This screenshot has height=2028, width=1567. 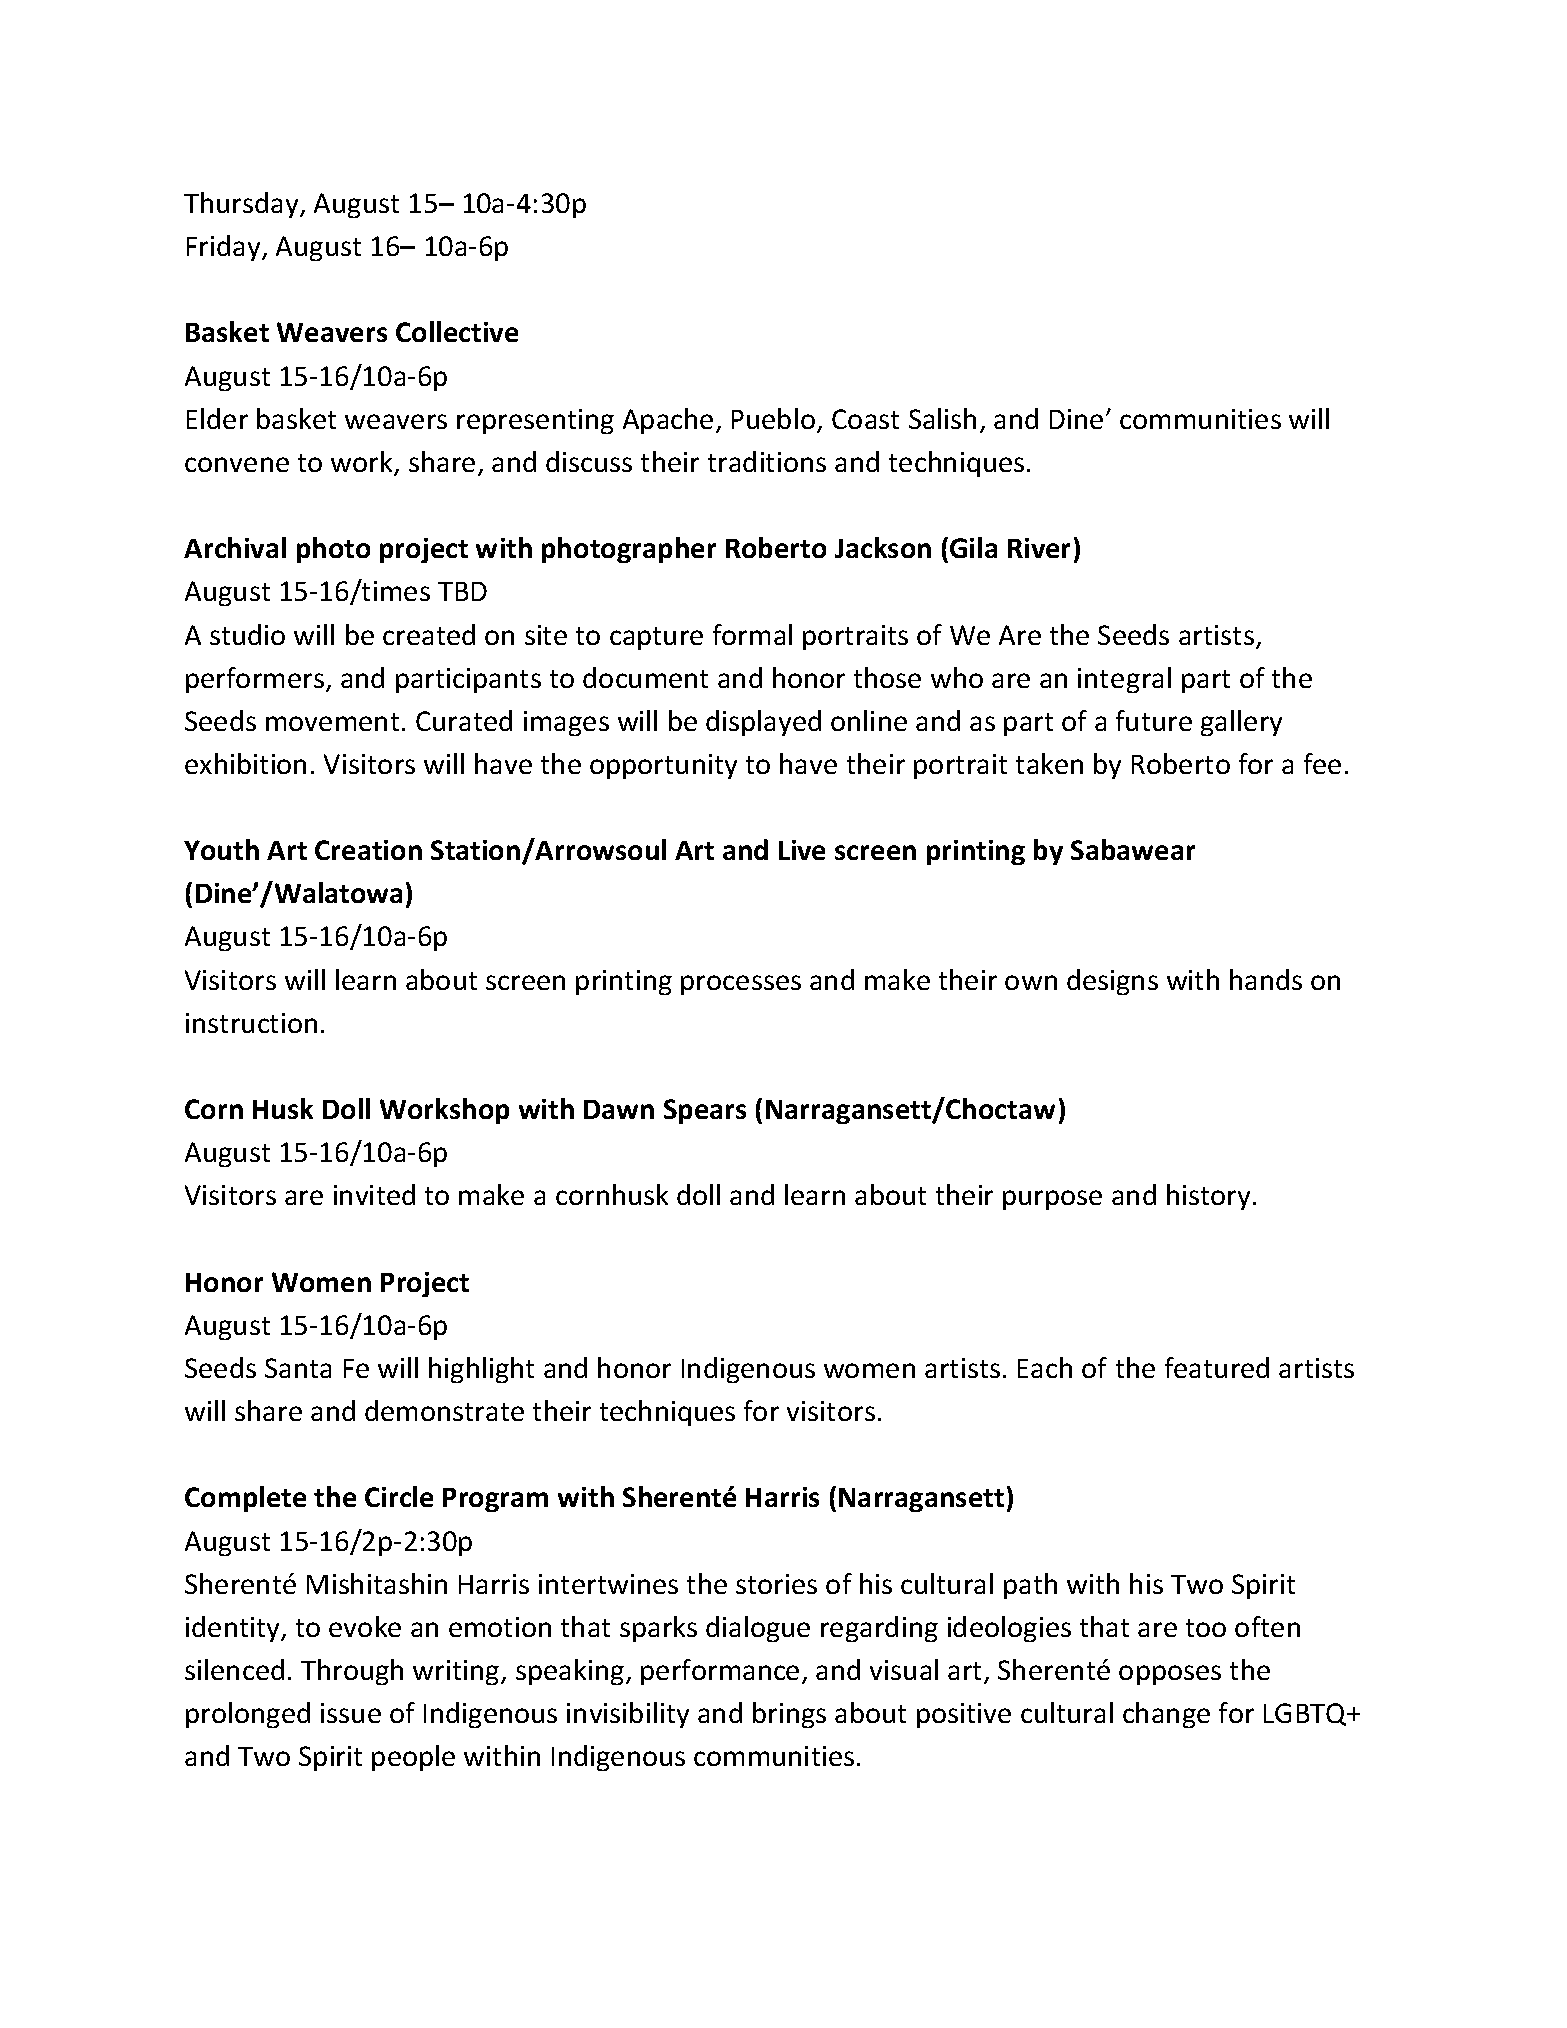 What do you see at coordinates (298, 1368) in the screenshot?
I see `Santa` at bounding box center [298, 1368].
